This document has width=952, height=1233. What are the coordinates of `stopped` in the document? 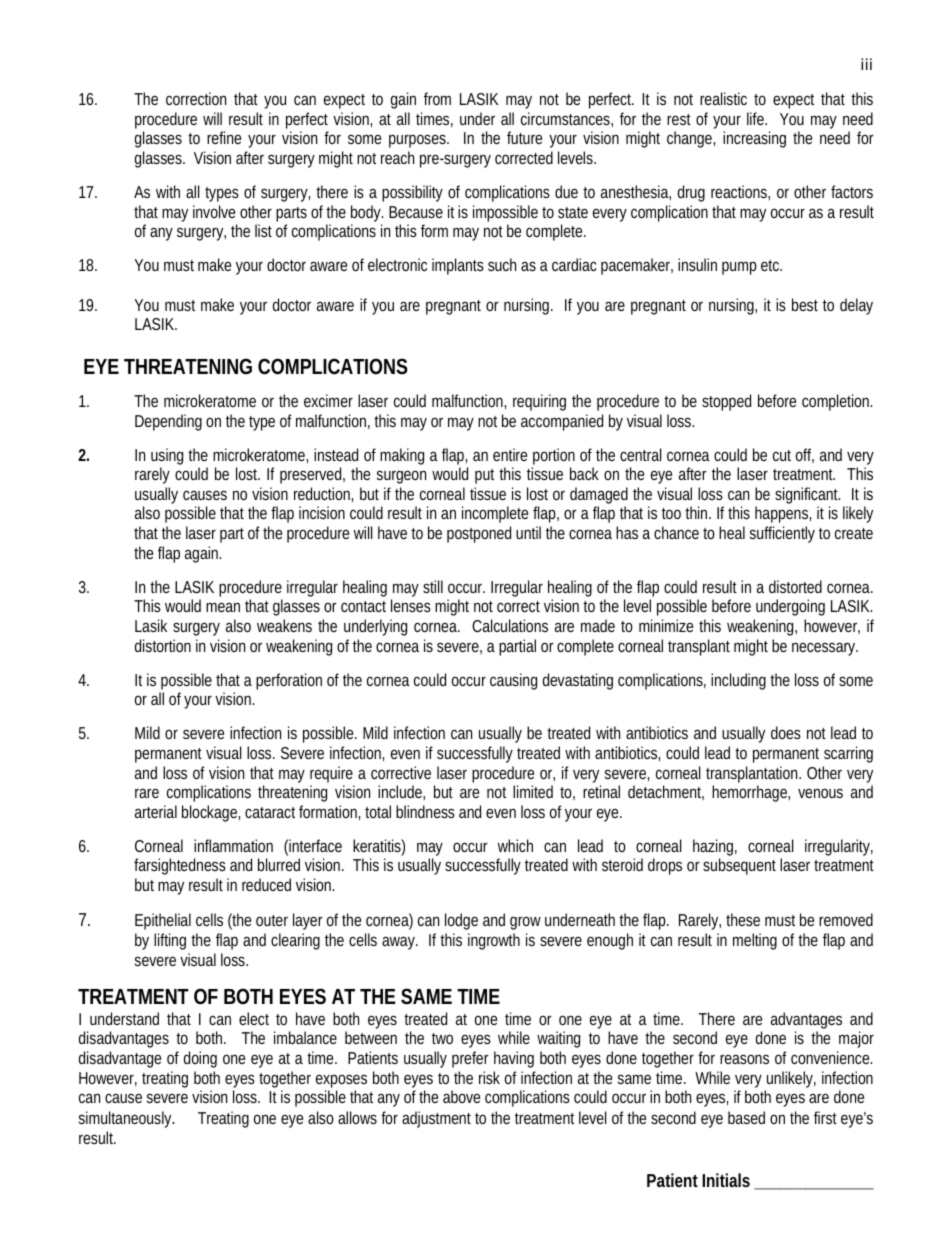 It's located at (726, 402).
